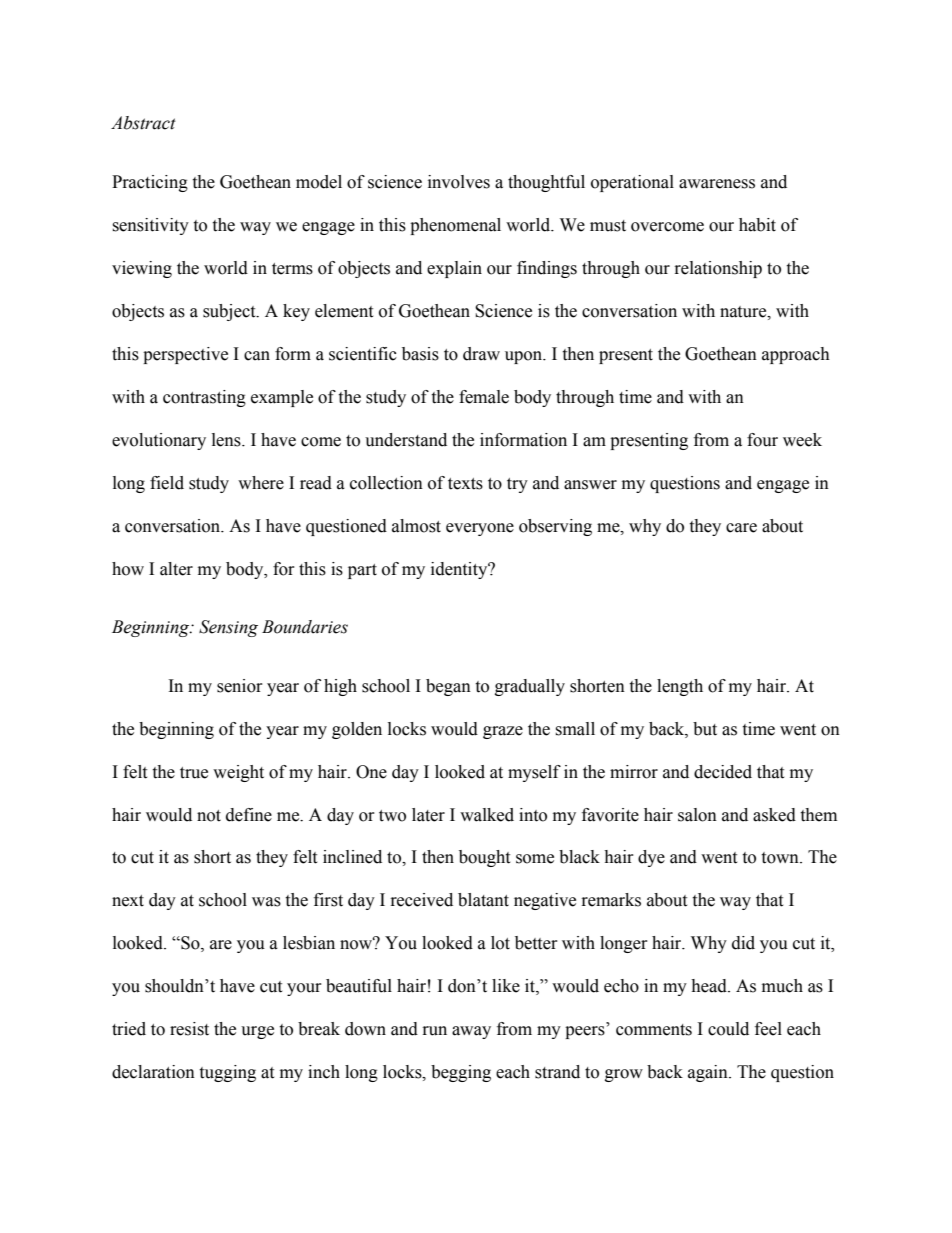 This screenshot has height=1233, width=952. What do you see at coordinates (480, 529) in the screenshot?
I see `everyone` at bounding box center [480, 529].
